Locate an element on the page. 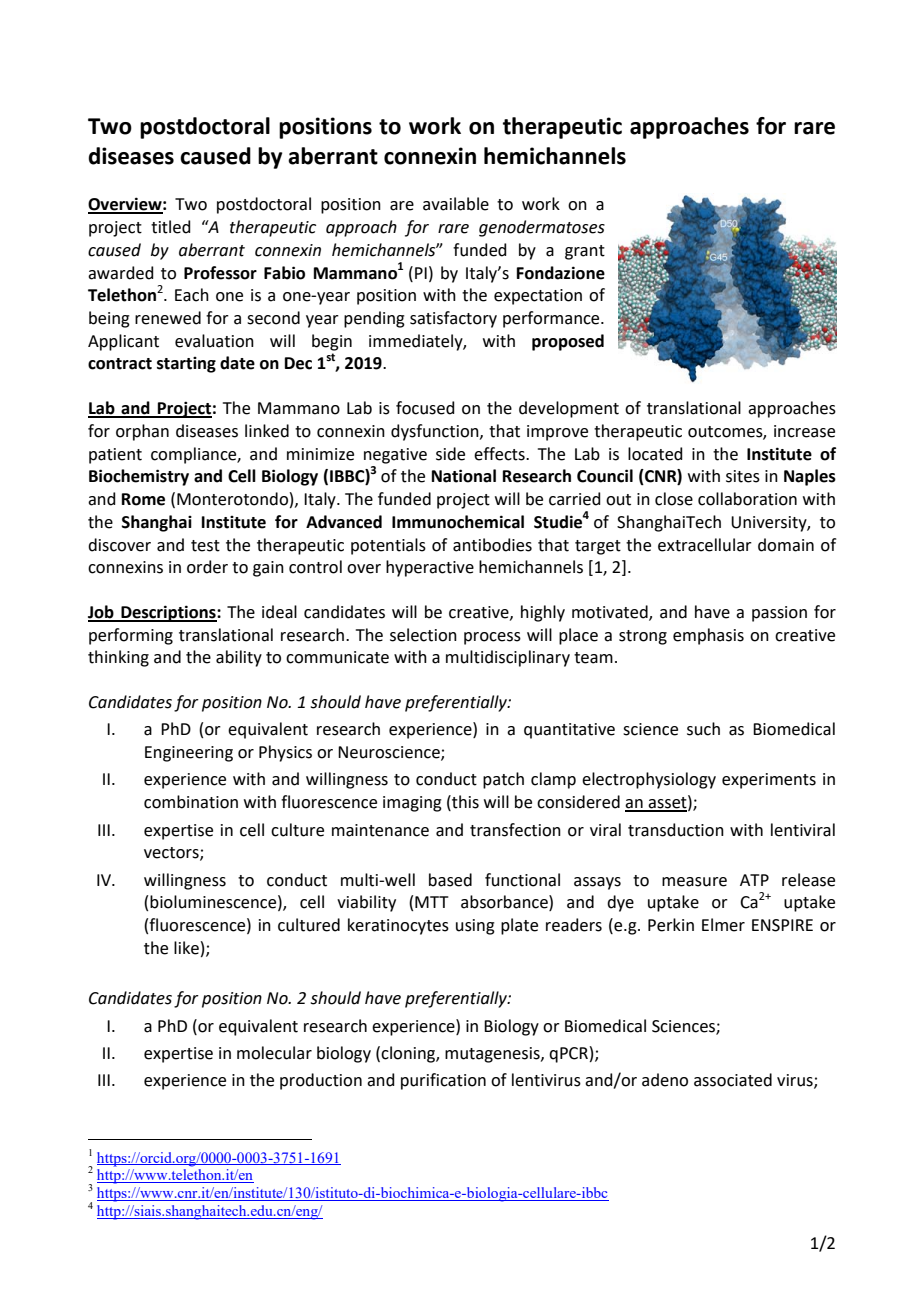  emphasis is located at coordinates (708, 636).
